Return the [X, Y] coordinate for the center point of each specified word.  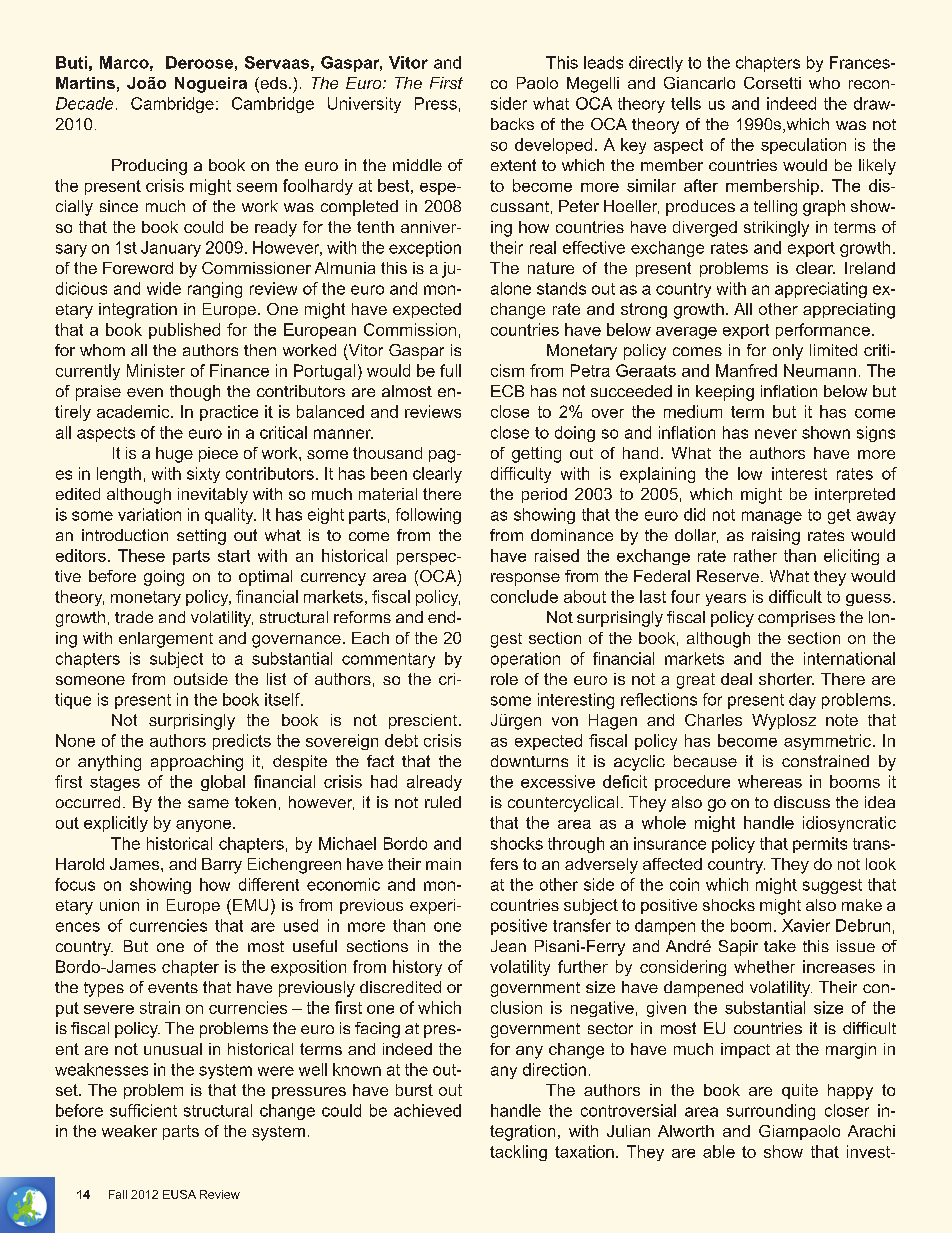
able [719, 1151]
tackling [518, 1153]
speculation [803, 146]
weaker [129, 1131]
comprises [796, 619]
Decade [84, 103]
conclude [524, 596]
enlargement [166, 640]
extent [513, 165]
